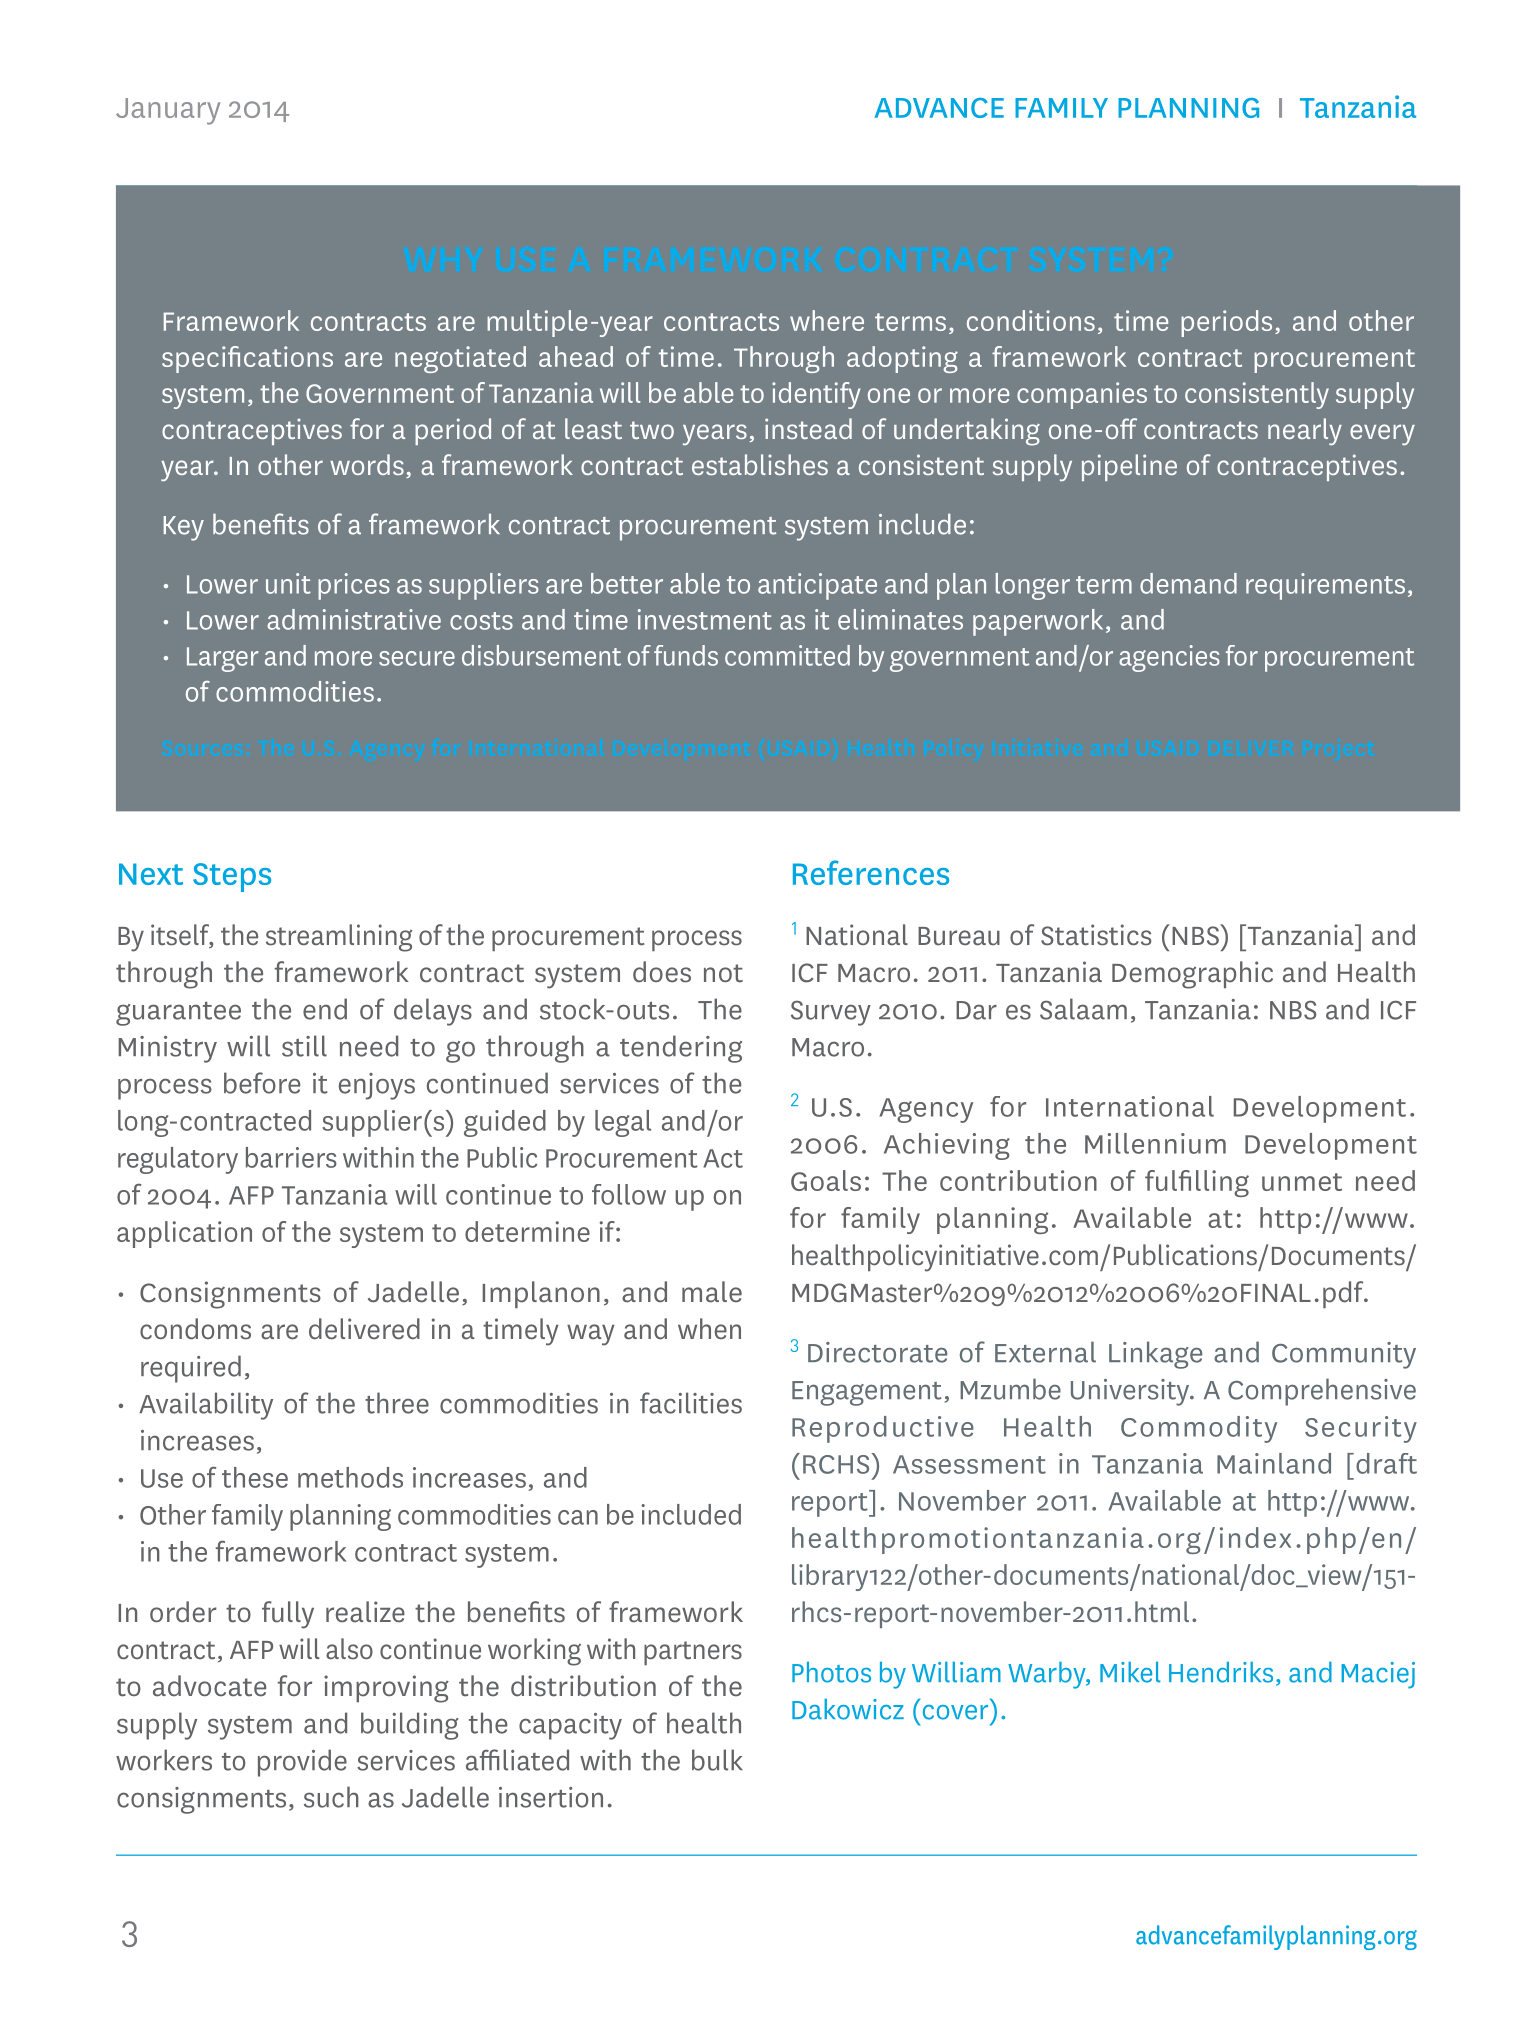 Image resolution: width=1533 pixels, height=2040 pixels. I want to click on Demographic, so click(1192, 975).
